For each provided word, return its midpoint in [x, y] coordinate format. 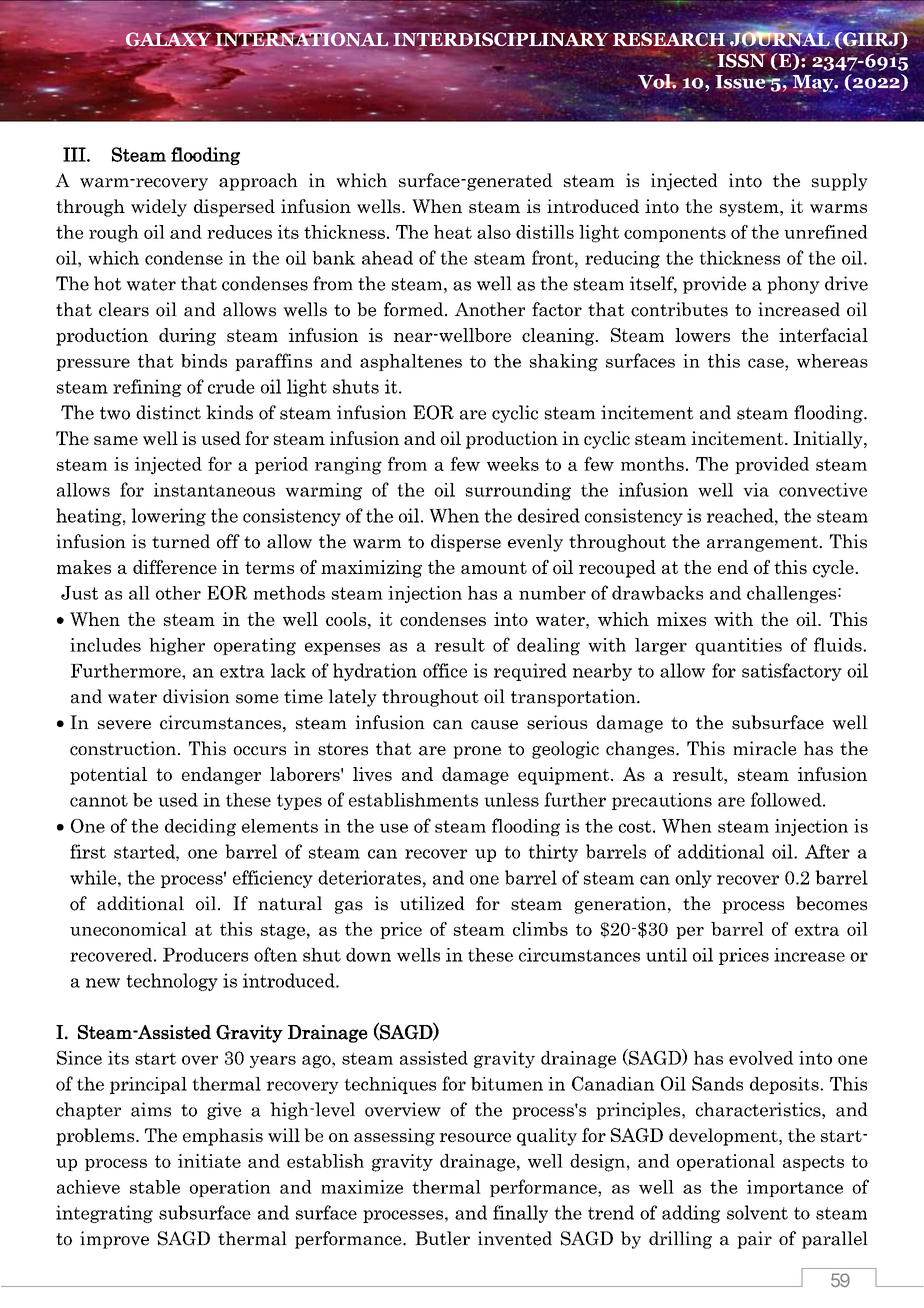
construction [123, 748]
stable [155, 1187]
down [368, 955]
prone [477, 752]
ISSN [742, 60]
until [666, 955]
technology [172, 982]
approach [258, 182]
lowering [168, 517]
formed [415, 309]
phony [793, 285]
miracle [765, 748]
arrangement [763, 544]
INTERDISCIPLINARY [499, 40]
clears [124, 309]
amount [494, 568]
